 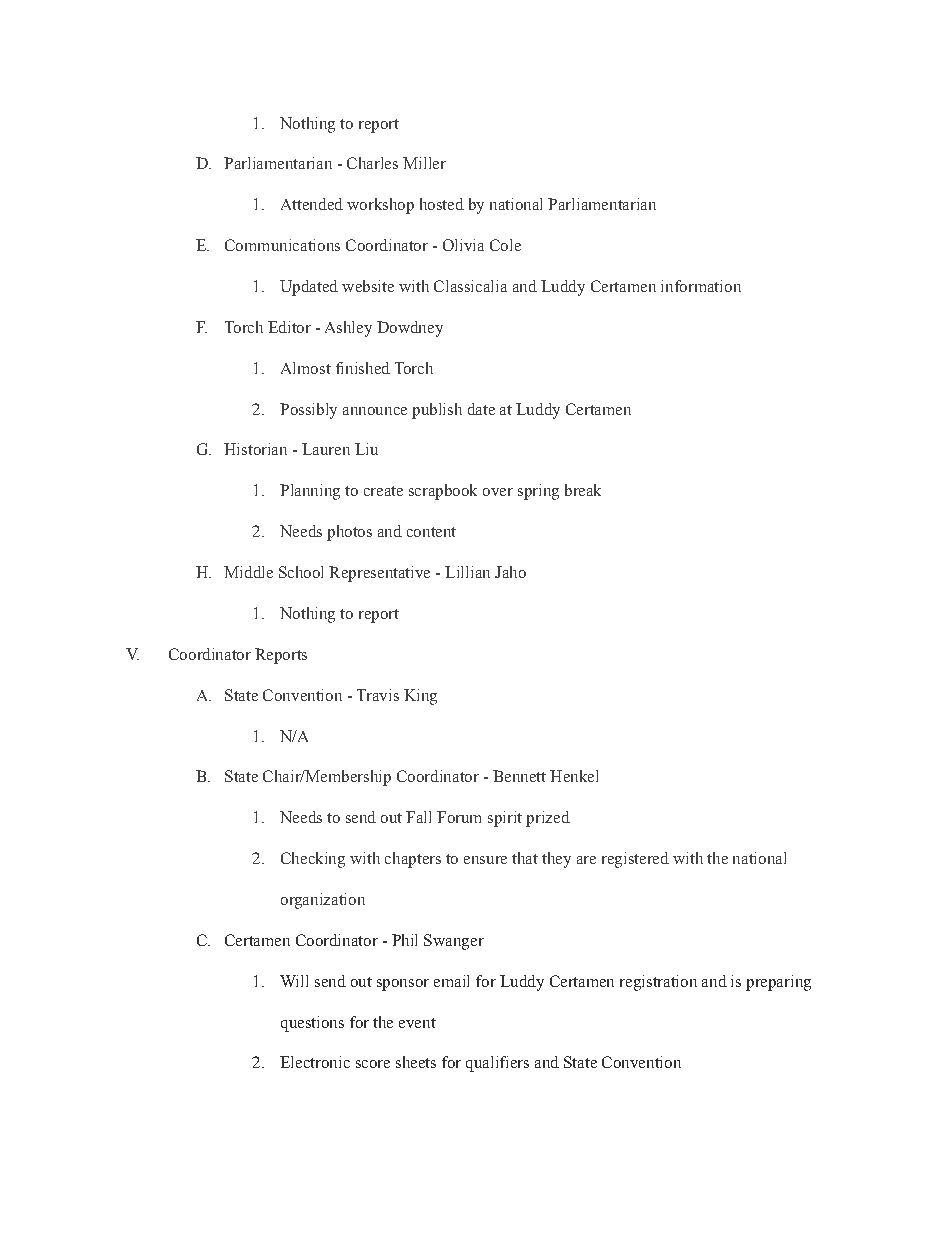 What do you see at coordinates (312, 204) in the screenshot?
I see `Attended` at bounding box center [312, 204].
